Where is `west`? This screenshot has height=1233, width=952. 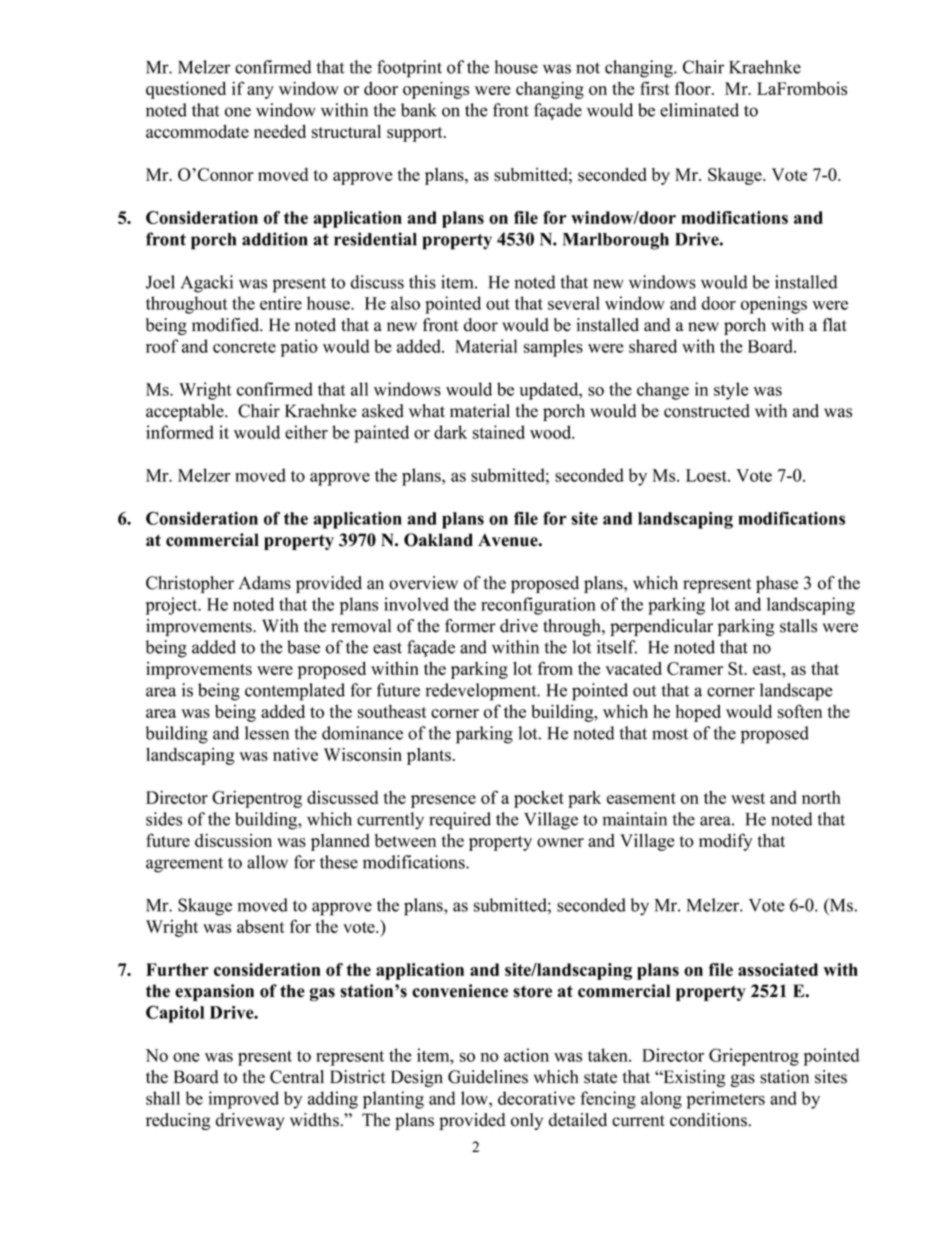 west is located at coordinates (748, 798).
